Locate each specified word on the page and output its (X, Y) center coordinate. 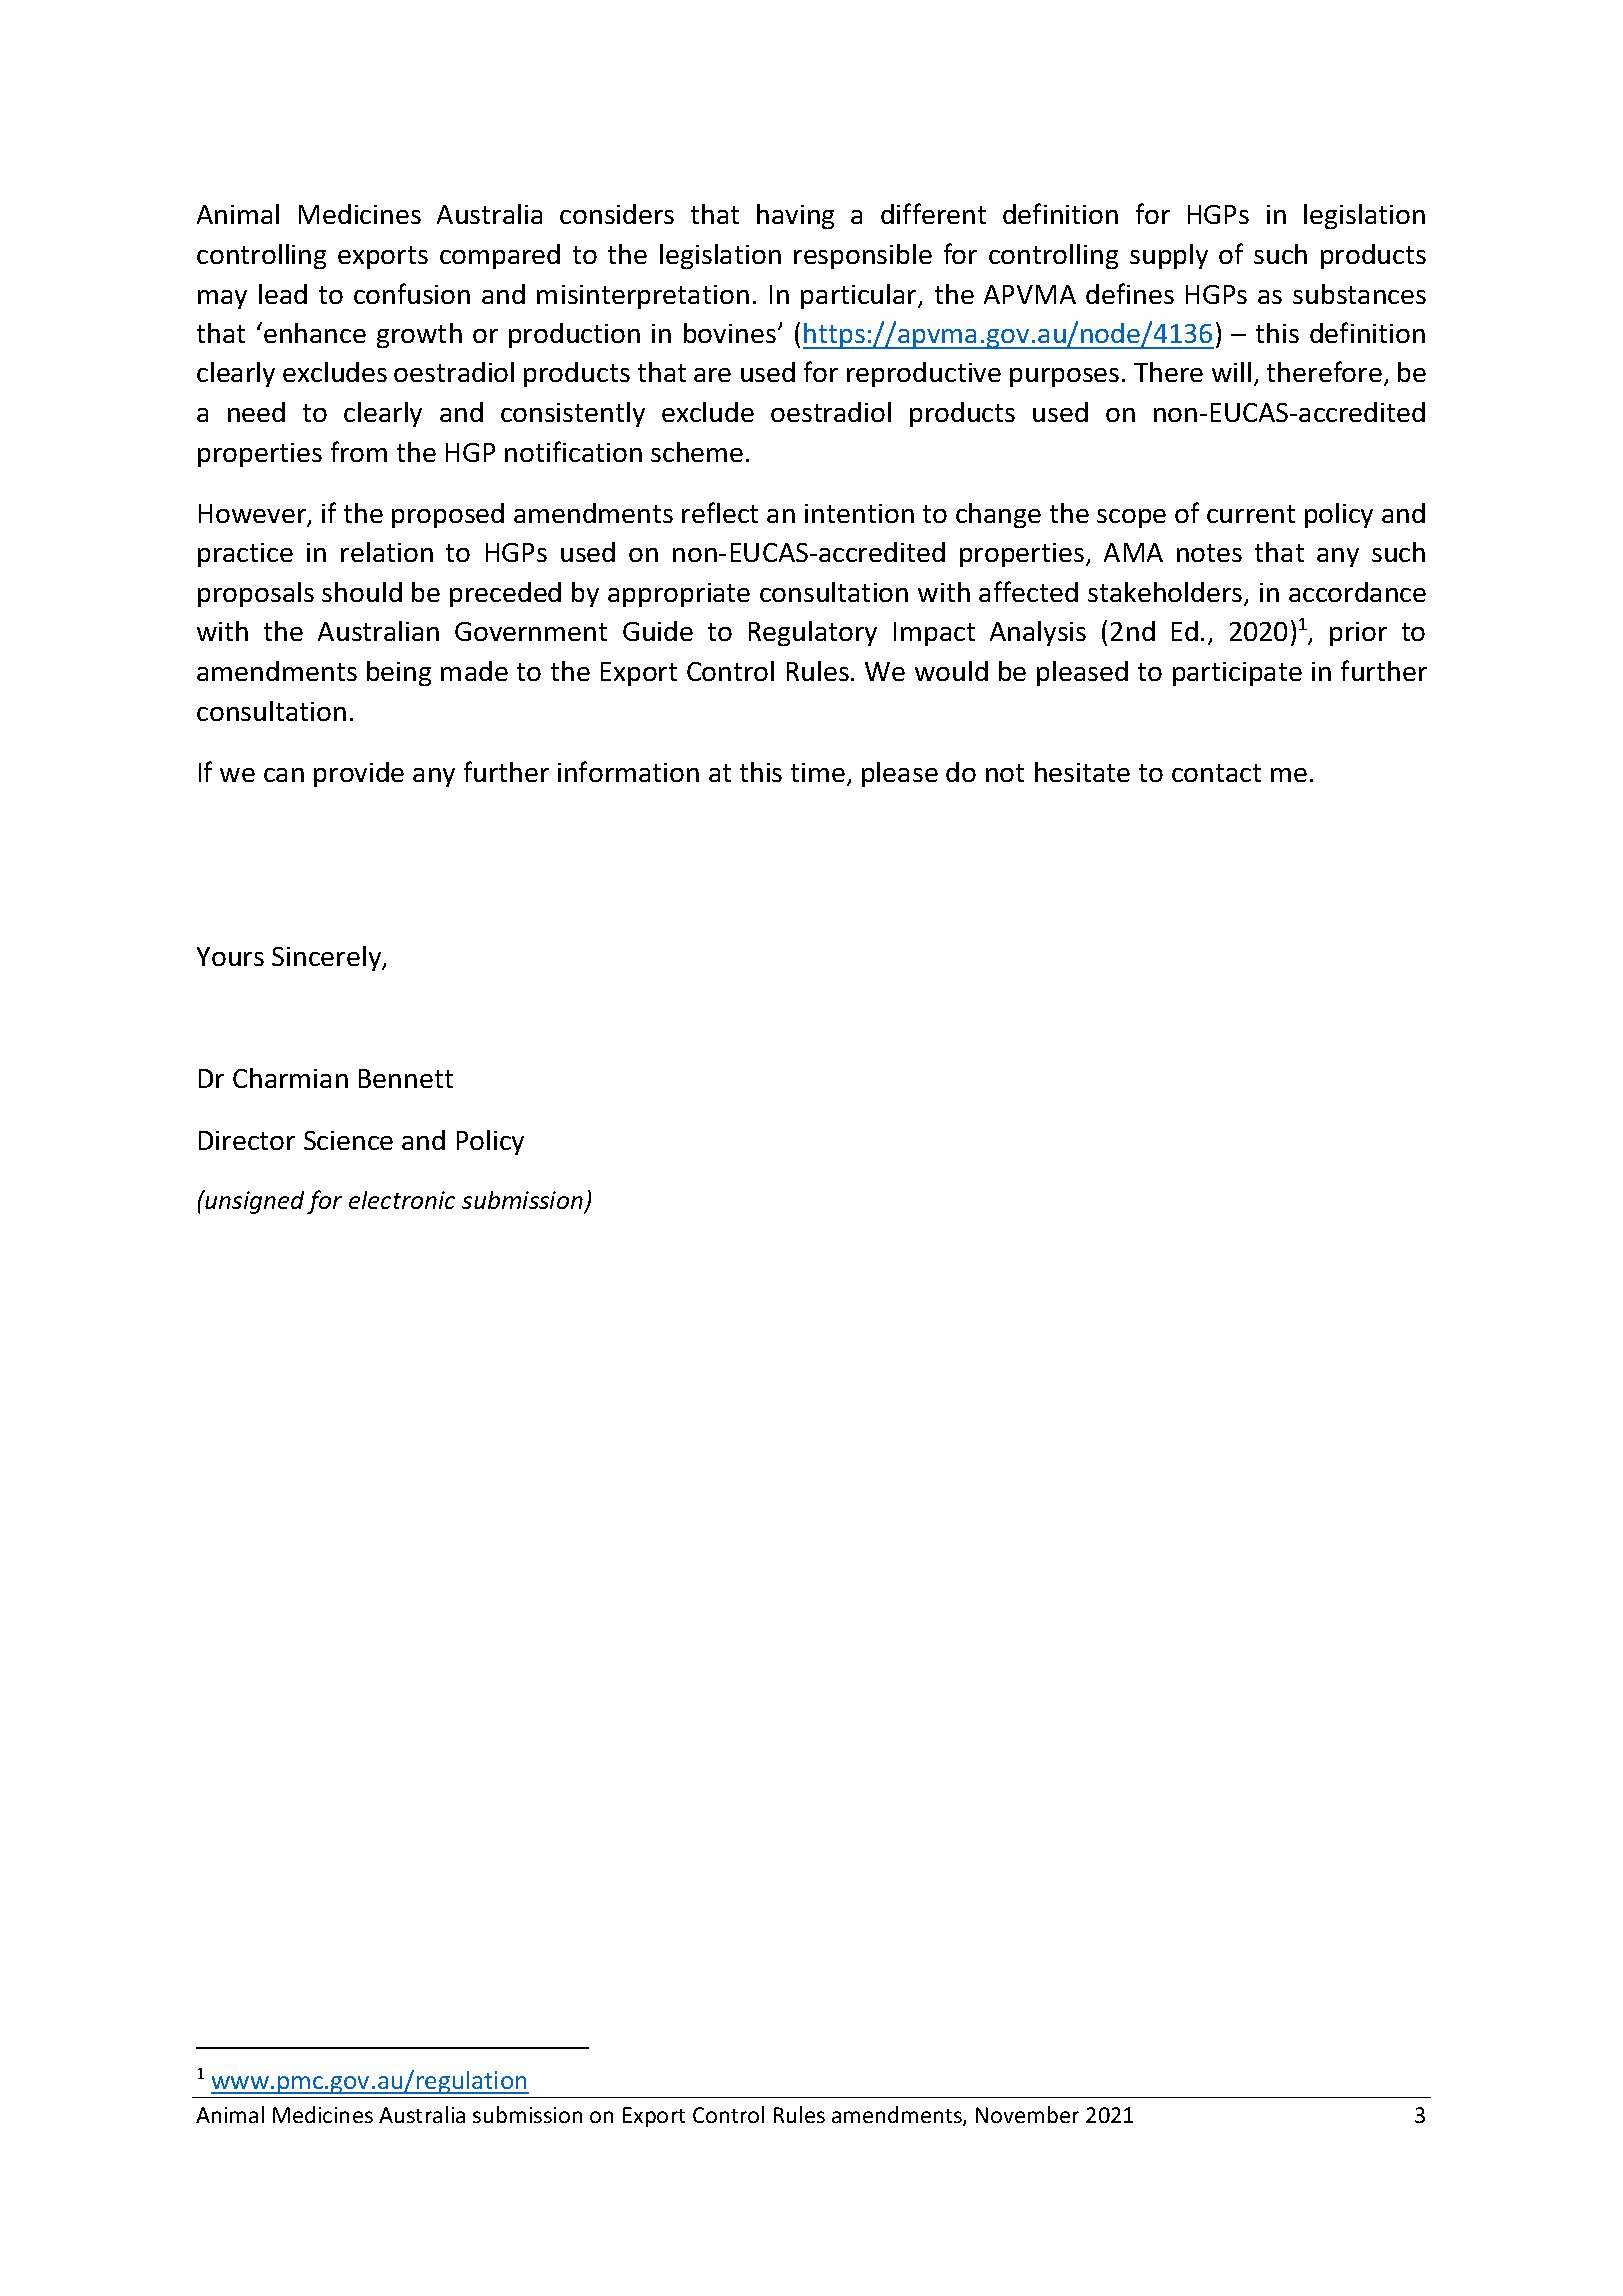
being (399, 673)
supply (1169, 256)
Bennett (406, 1078)
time (818, 772)
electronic (402, 1200)
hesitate (1082, 772)
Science (348, 1140)
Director (247, 1140)
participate (1237, 674)
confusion (412, 293)
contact (1216, 773)
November (1027, 2114)
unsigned (254, 1202)
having (795, 216)
